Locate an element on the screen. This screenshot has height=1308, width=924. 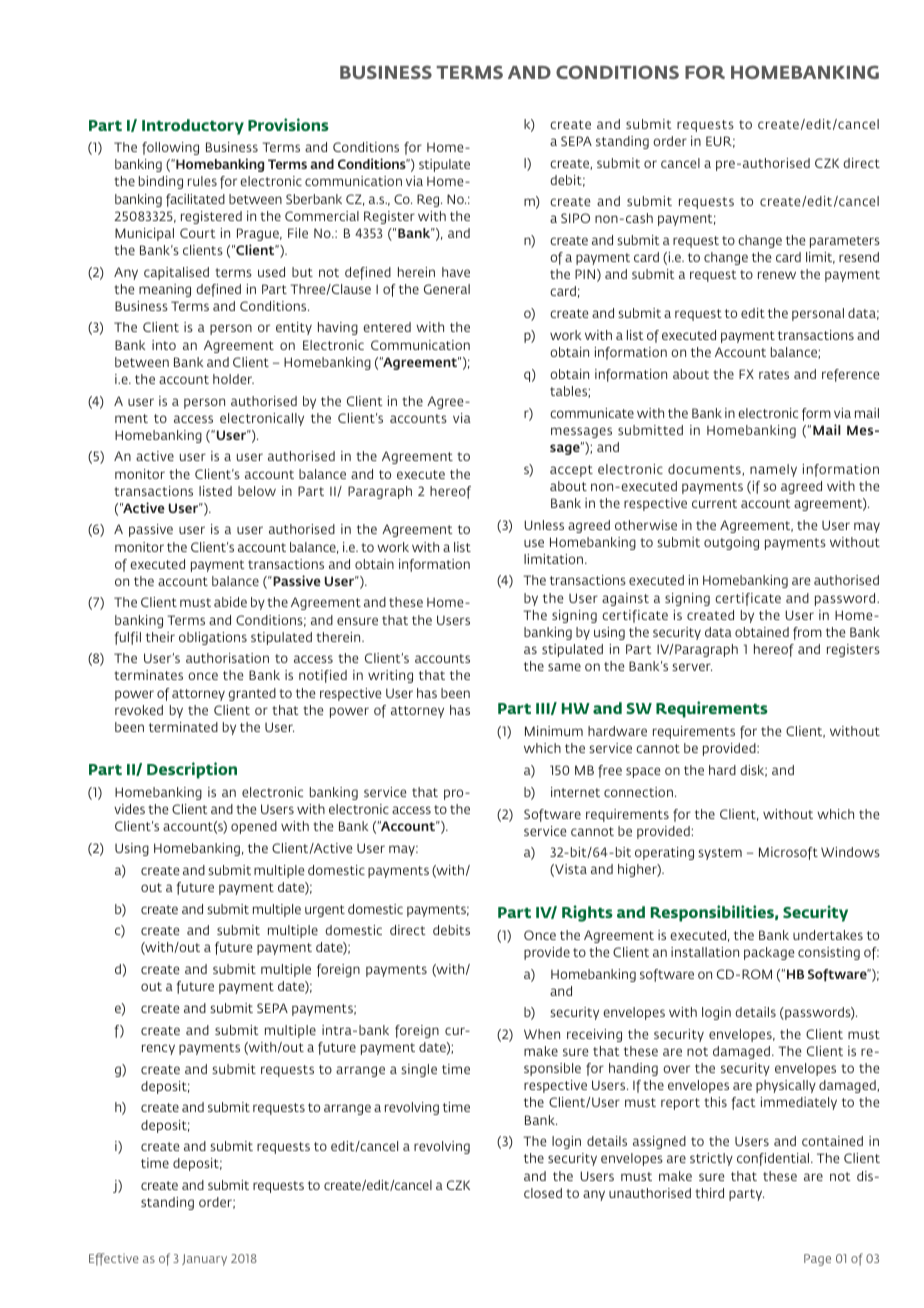
package is located at coordinates (769, 953).
